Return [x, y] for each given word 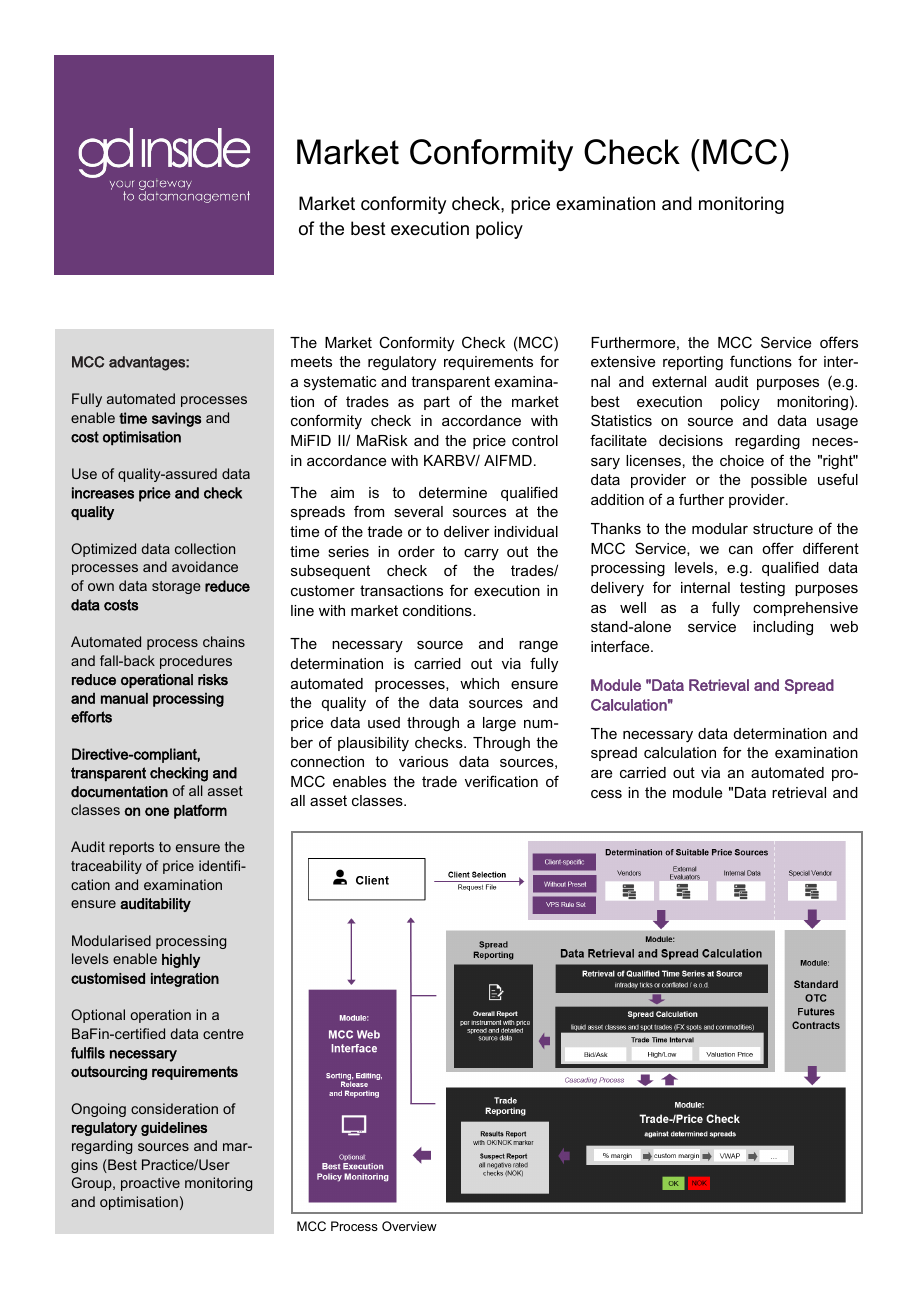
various [423, 761]
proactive [150, 1184]
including [783, 628]
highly [181, 961]
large [499, 724]
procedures [196, 662]
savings [176, 419]
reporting [693, 363]
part [437, 403]
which [479, 683]
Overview [409, 1226]
